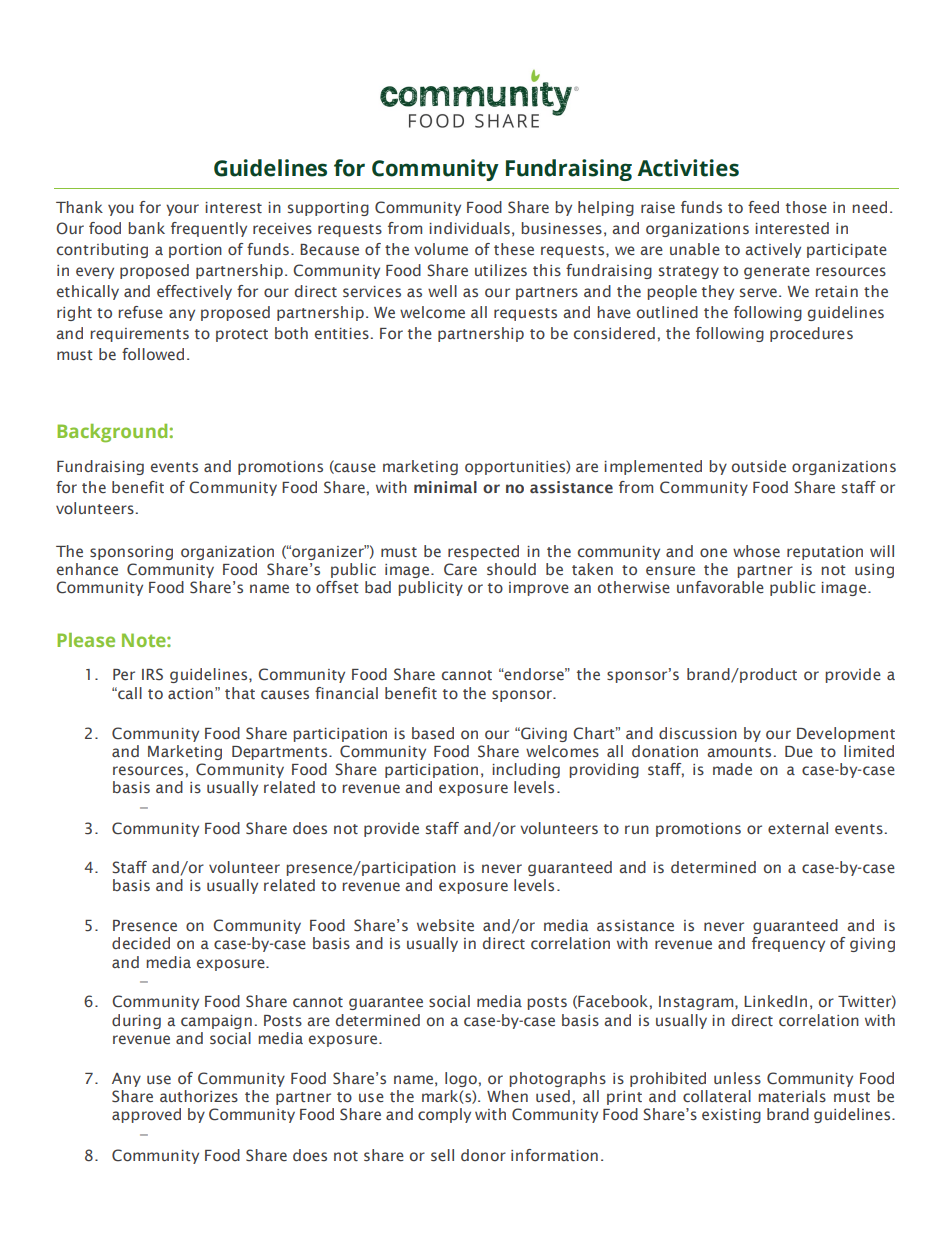  What do you see at coordinates (112, 433) in the screenshot?
I see `Background` at bounding box center [112, 433].
